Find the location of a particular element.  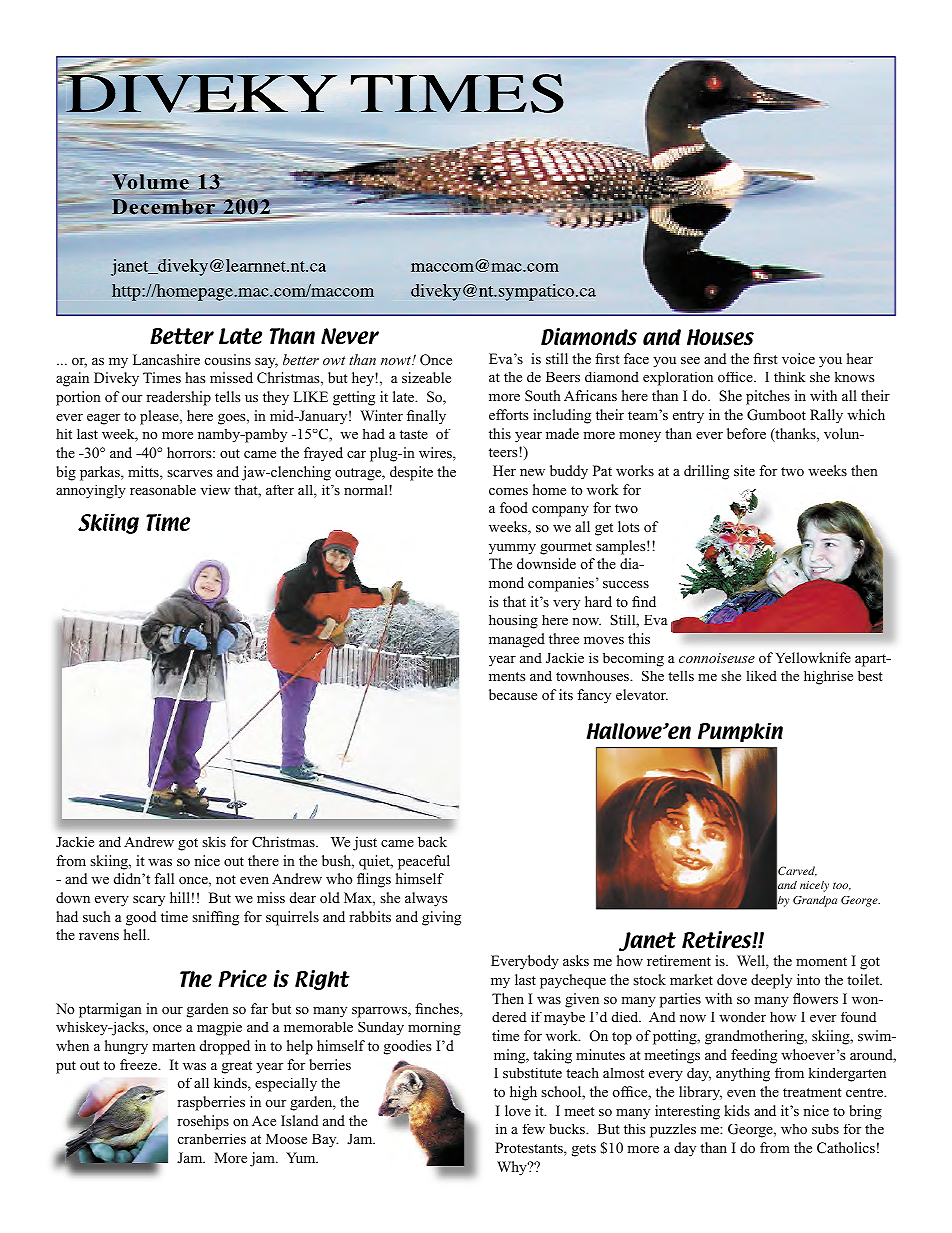

freeze is located at coordinates (140, 1064).
